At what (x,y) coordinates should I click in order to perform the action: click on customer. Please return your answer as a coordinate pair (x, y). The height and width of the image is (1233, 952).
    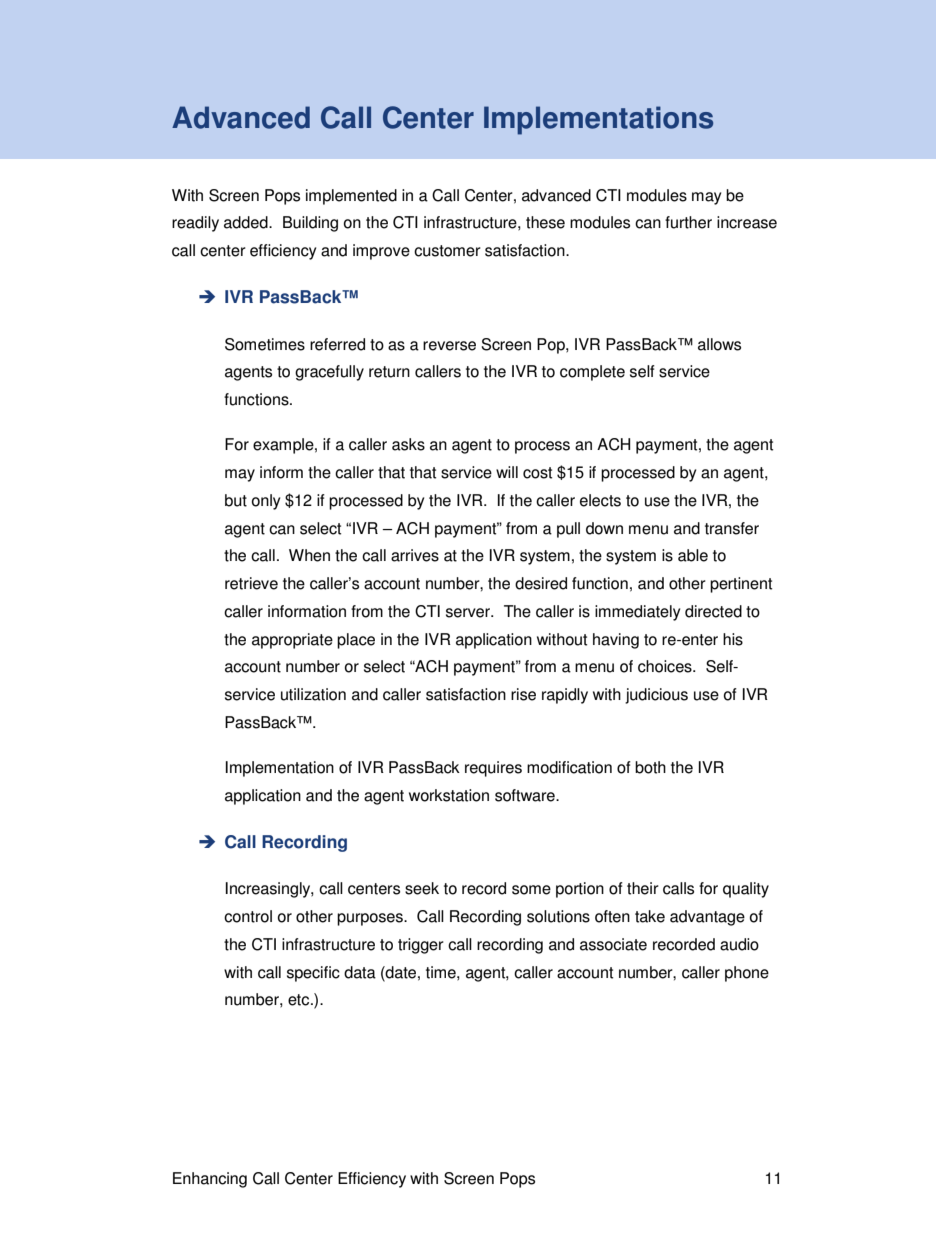
    Looking at the image, I should click on (447, 251).
